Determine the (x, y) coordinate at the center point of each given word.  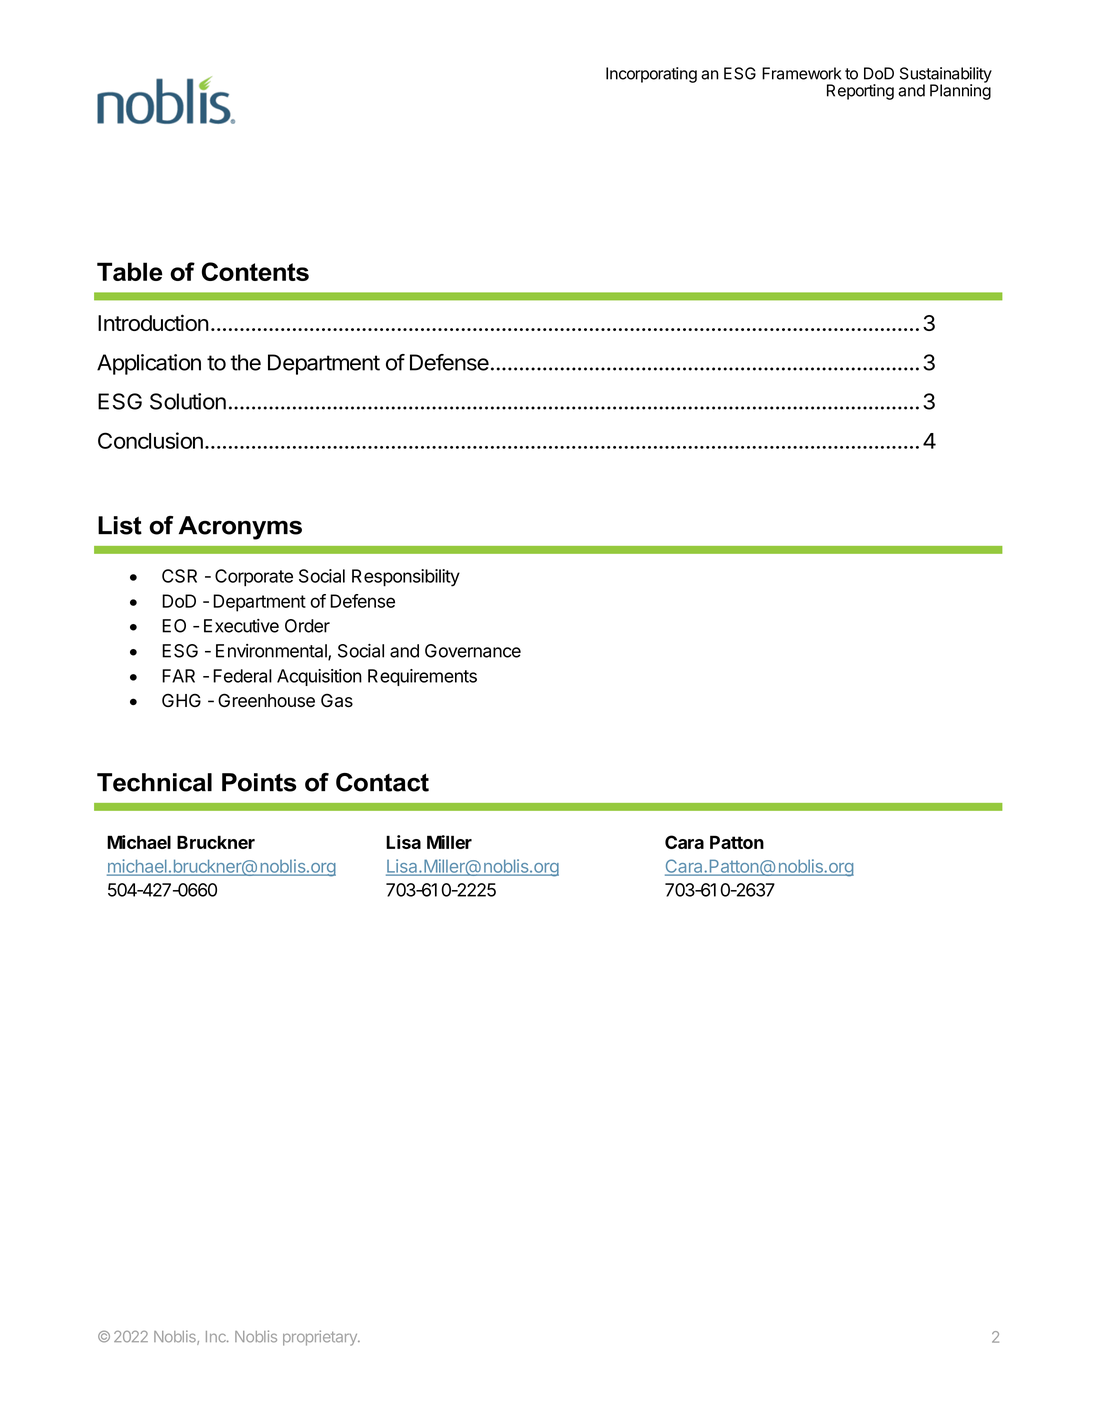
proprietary (321, 1338)
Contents (255, 271)
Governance (473, 651)
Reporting (860, 92)
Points (259, 782)
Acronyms (240, 528)
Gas (337, 700)
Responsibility (406, 578)
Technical (154, 782)
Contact (382, 782)
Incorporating (651, 75)
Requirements (422, 677)
